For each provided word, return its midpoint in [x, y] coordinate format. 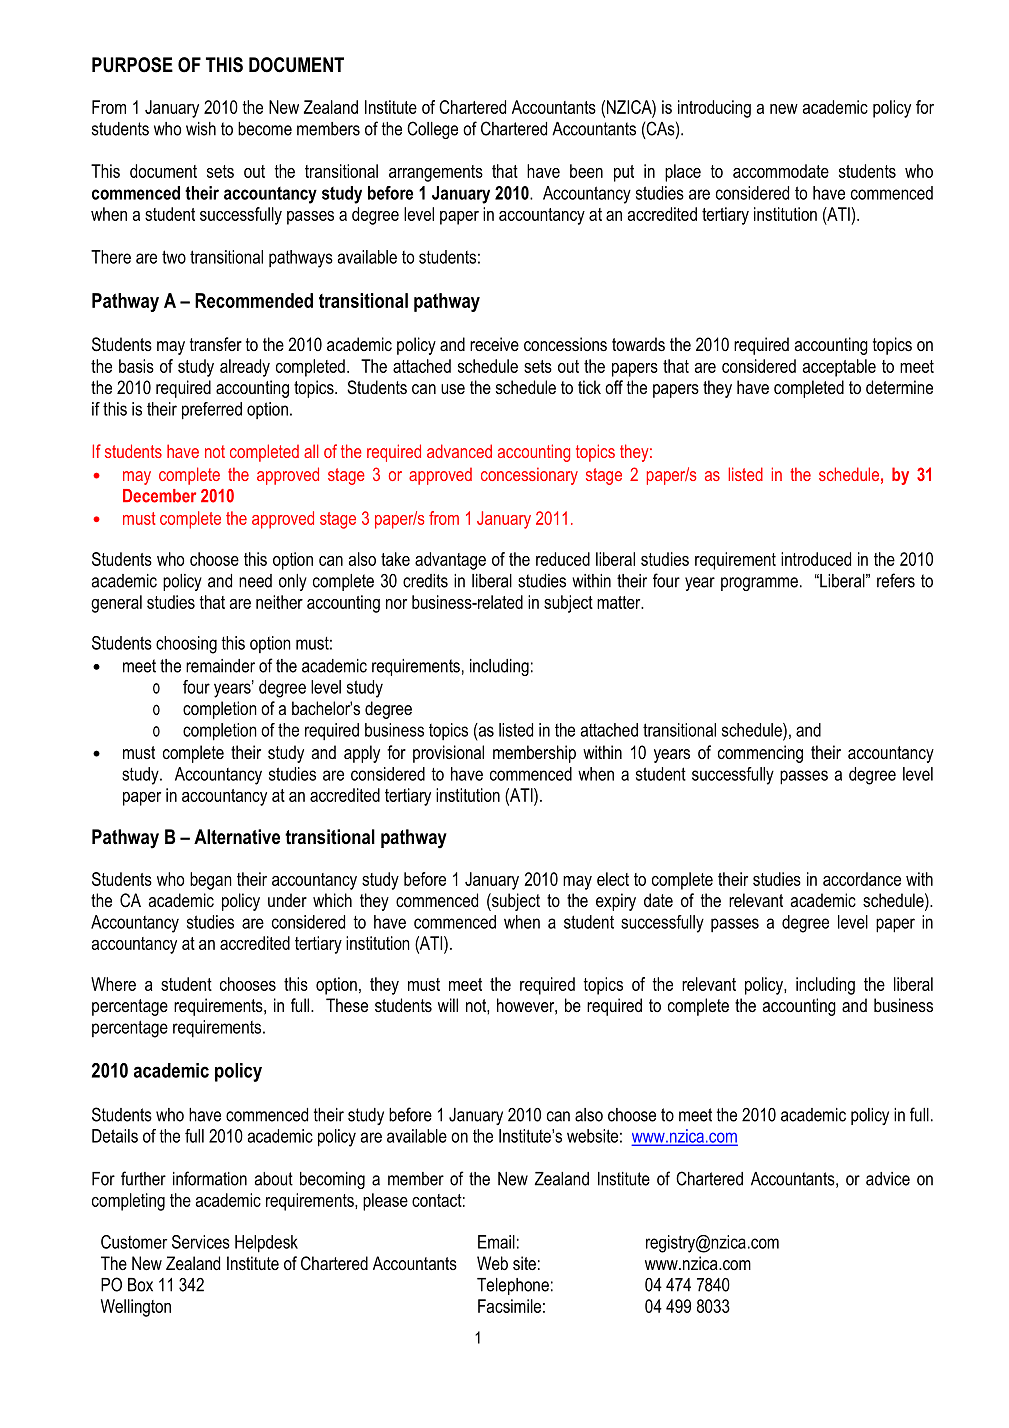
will [448, 1005]
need [255, 581]
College [432, 130]
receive [494, 344]
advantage [450, 561]
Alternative [237, 837]
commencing [760, 754]
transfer [216, 344]
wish [201, 129]
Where [113, 984]
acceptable [839, 368]
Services [201, 1242]
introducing [714, 109]
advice [888, 1179]
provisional [448, 754]
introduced [816, 559]
